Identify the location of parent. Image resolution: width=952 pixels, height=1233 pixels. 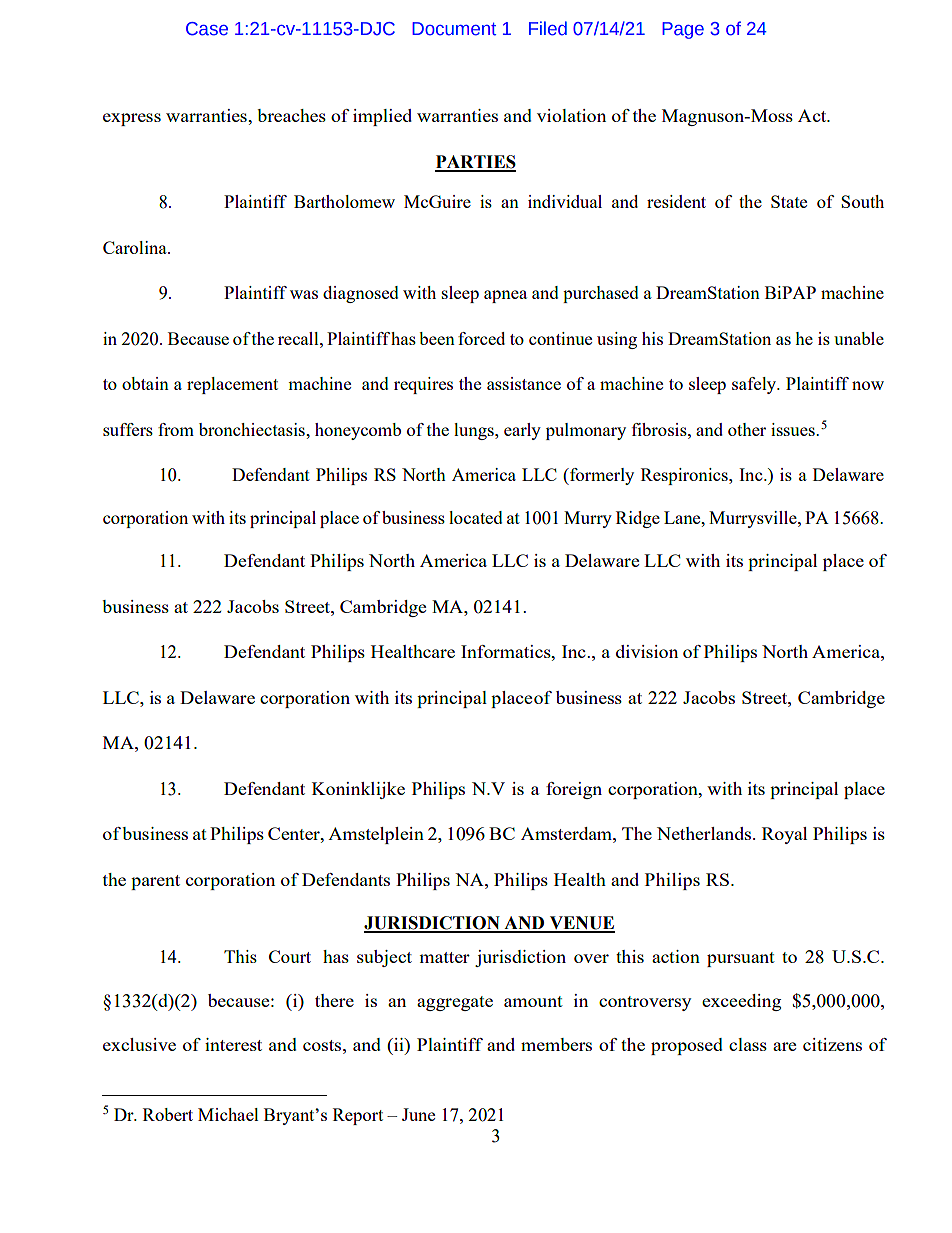
(155, 882).
